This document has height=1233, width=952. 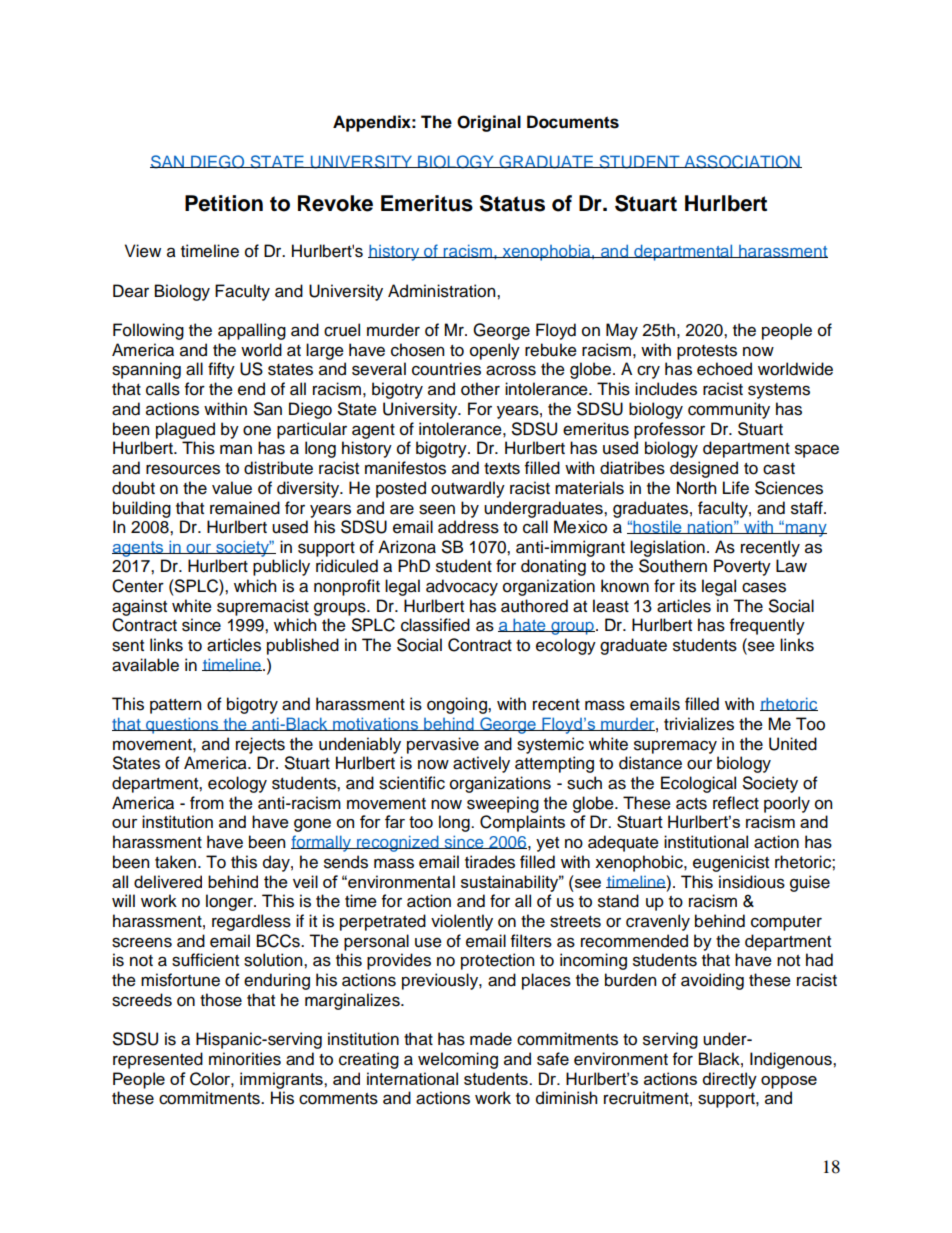 I want to click on ongoing, so click(x=458, y=705).
